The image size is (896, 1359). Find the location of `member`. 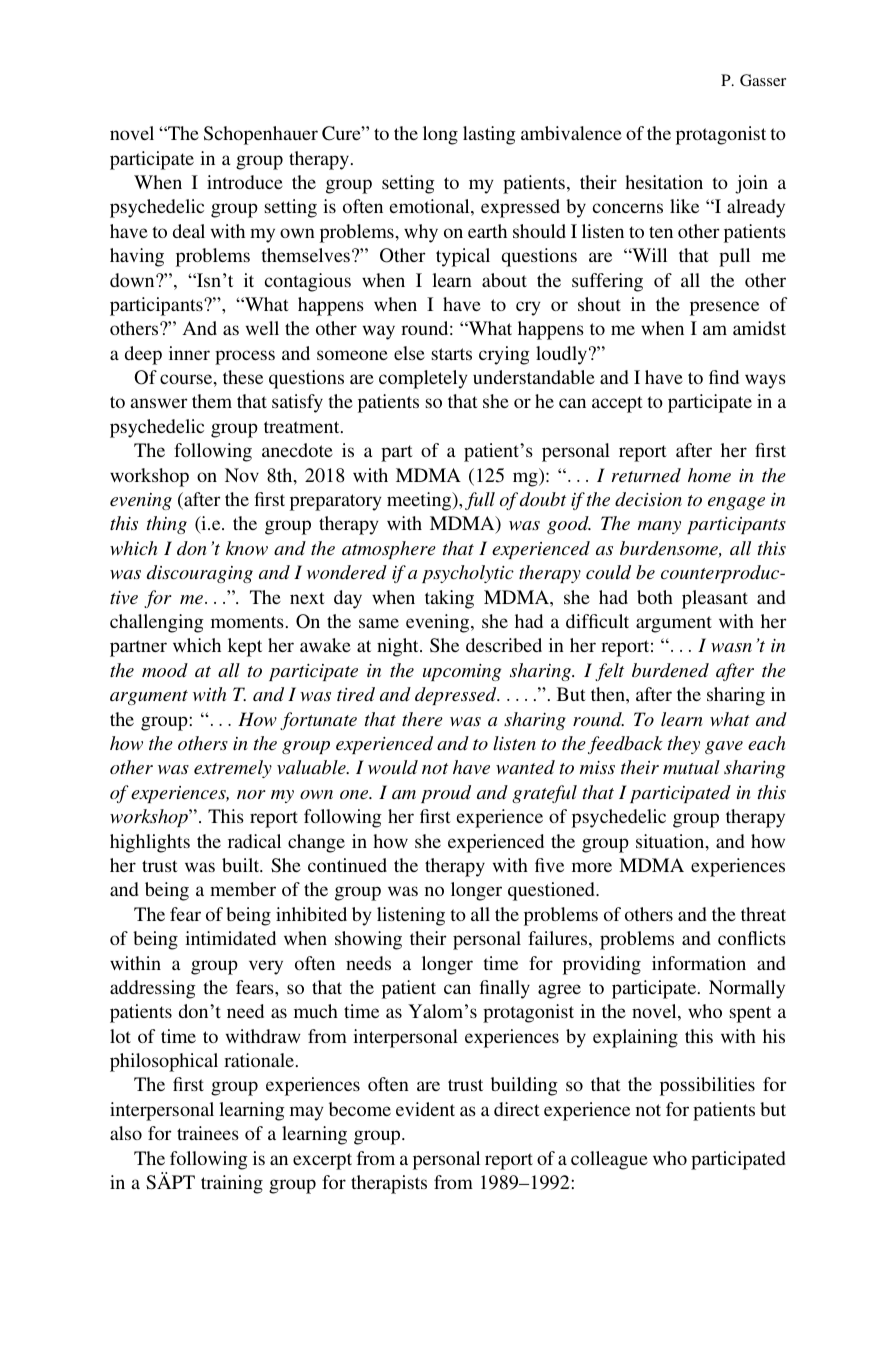

member is located at coordinates (243, 889).
